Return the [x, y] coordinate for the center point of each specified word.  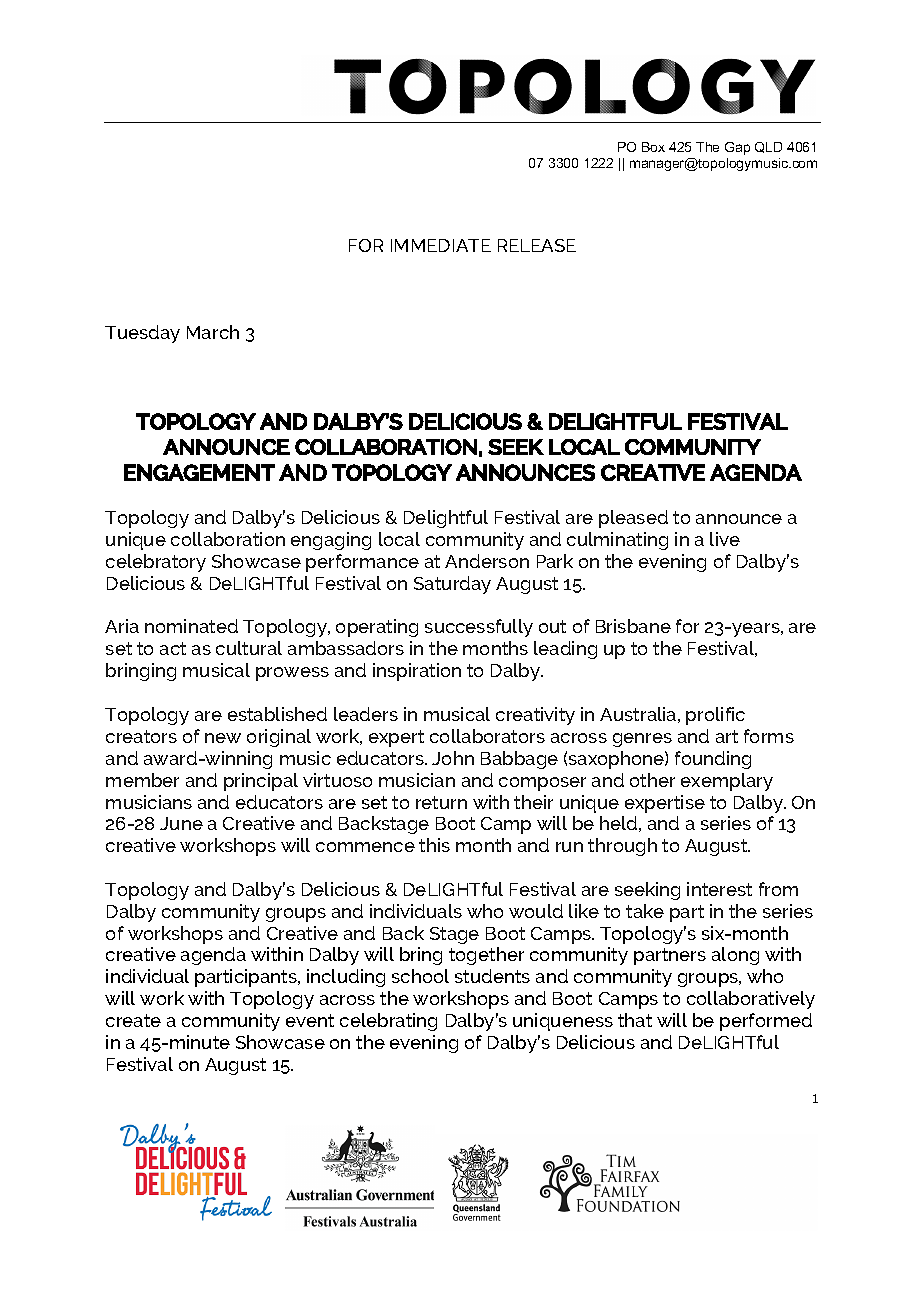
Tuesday [142, 334]
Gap [737, 148]
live [725, 539]
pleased [633, 519]
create [133, 1020]
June [181, 823]
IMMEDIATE [441, 245]
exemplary [727, 782]
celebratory [156, 563]
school [420, 976]
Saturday [452, 585]
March [213, 332]
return [441, 802]
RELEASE [537, 245]
